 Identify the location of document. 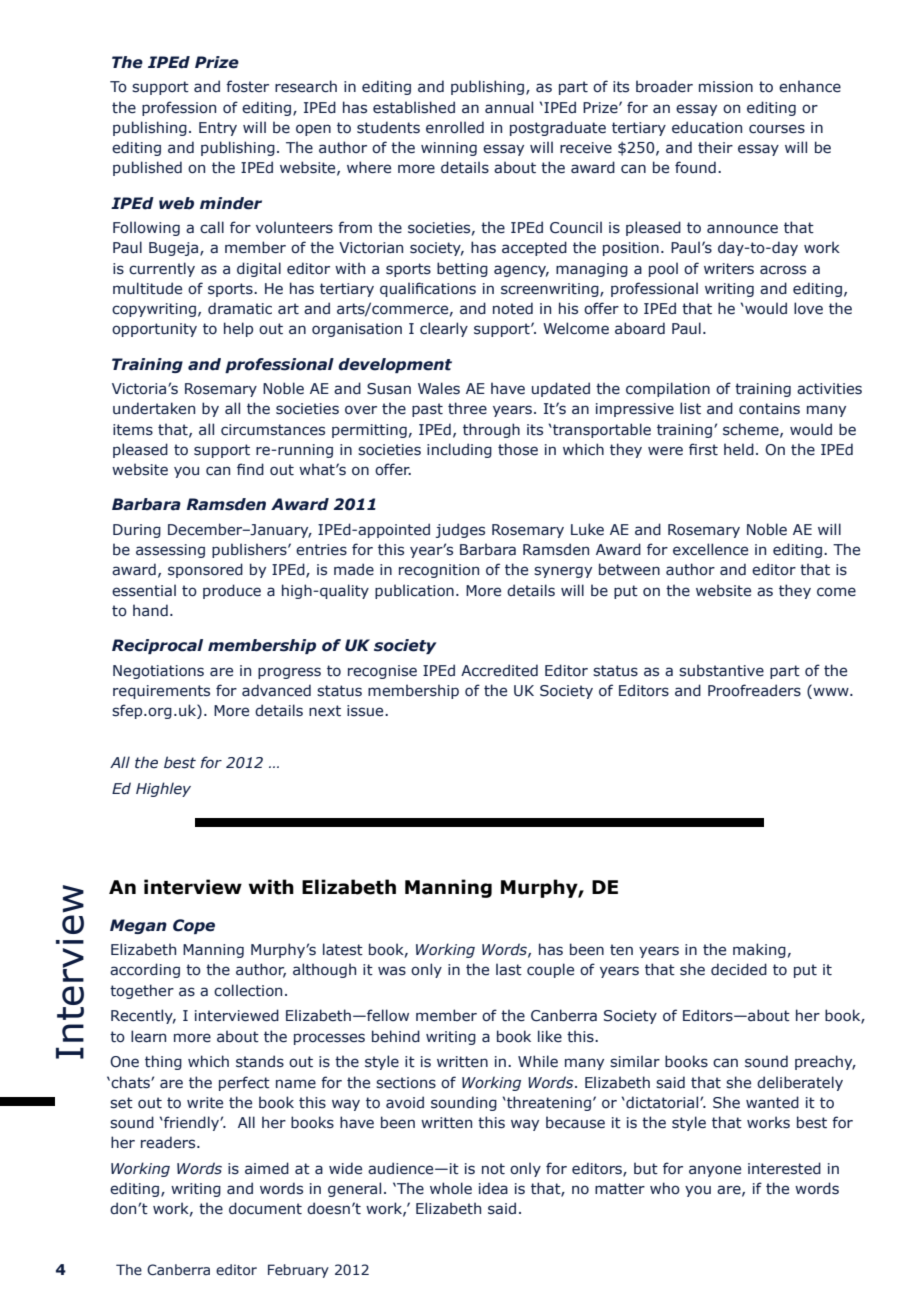
(265, 1208).
